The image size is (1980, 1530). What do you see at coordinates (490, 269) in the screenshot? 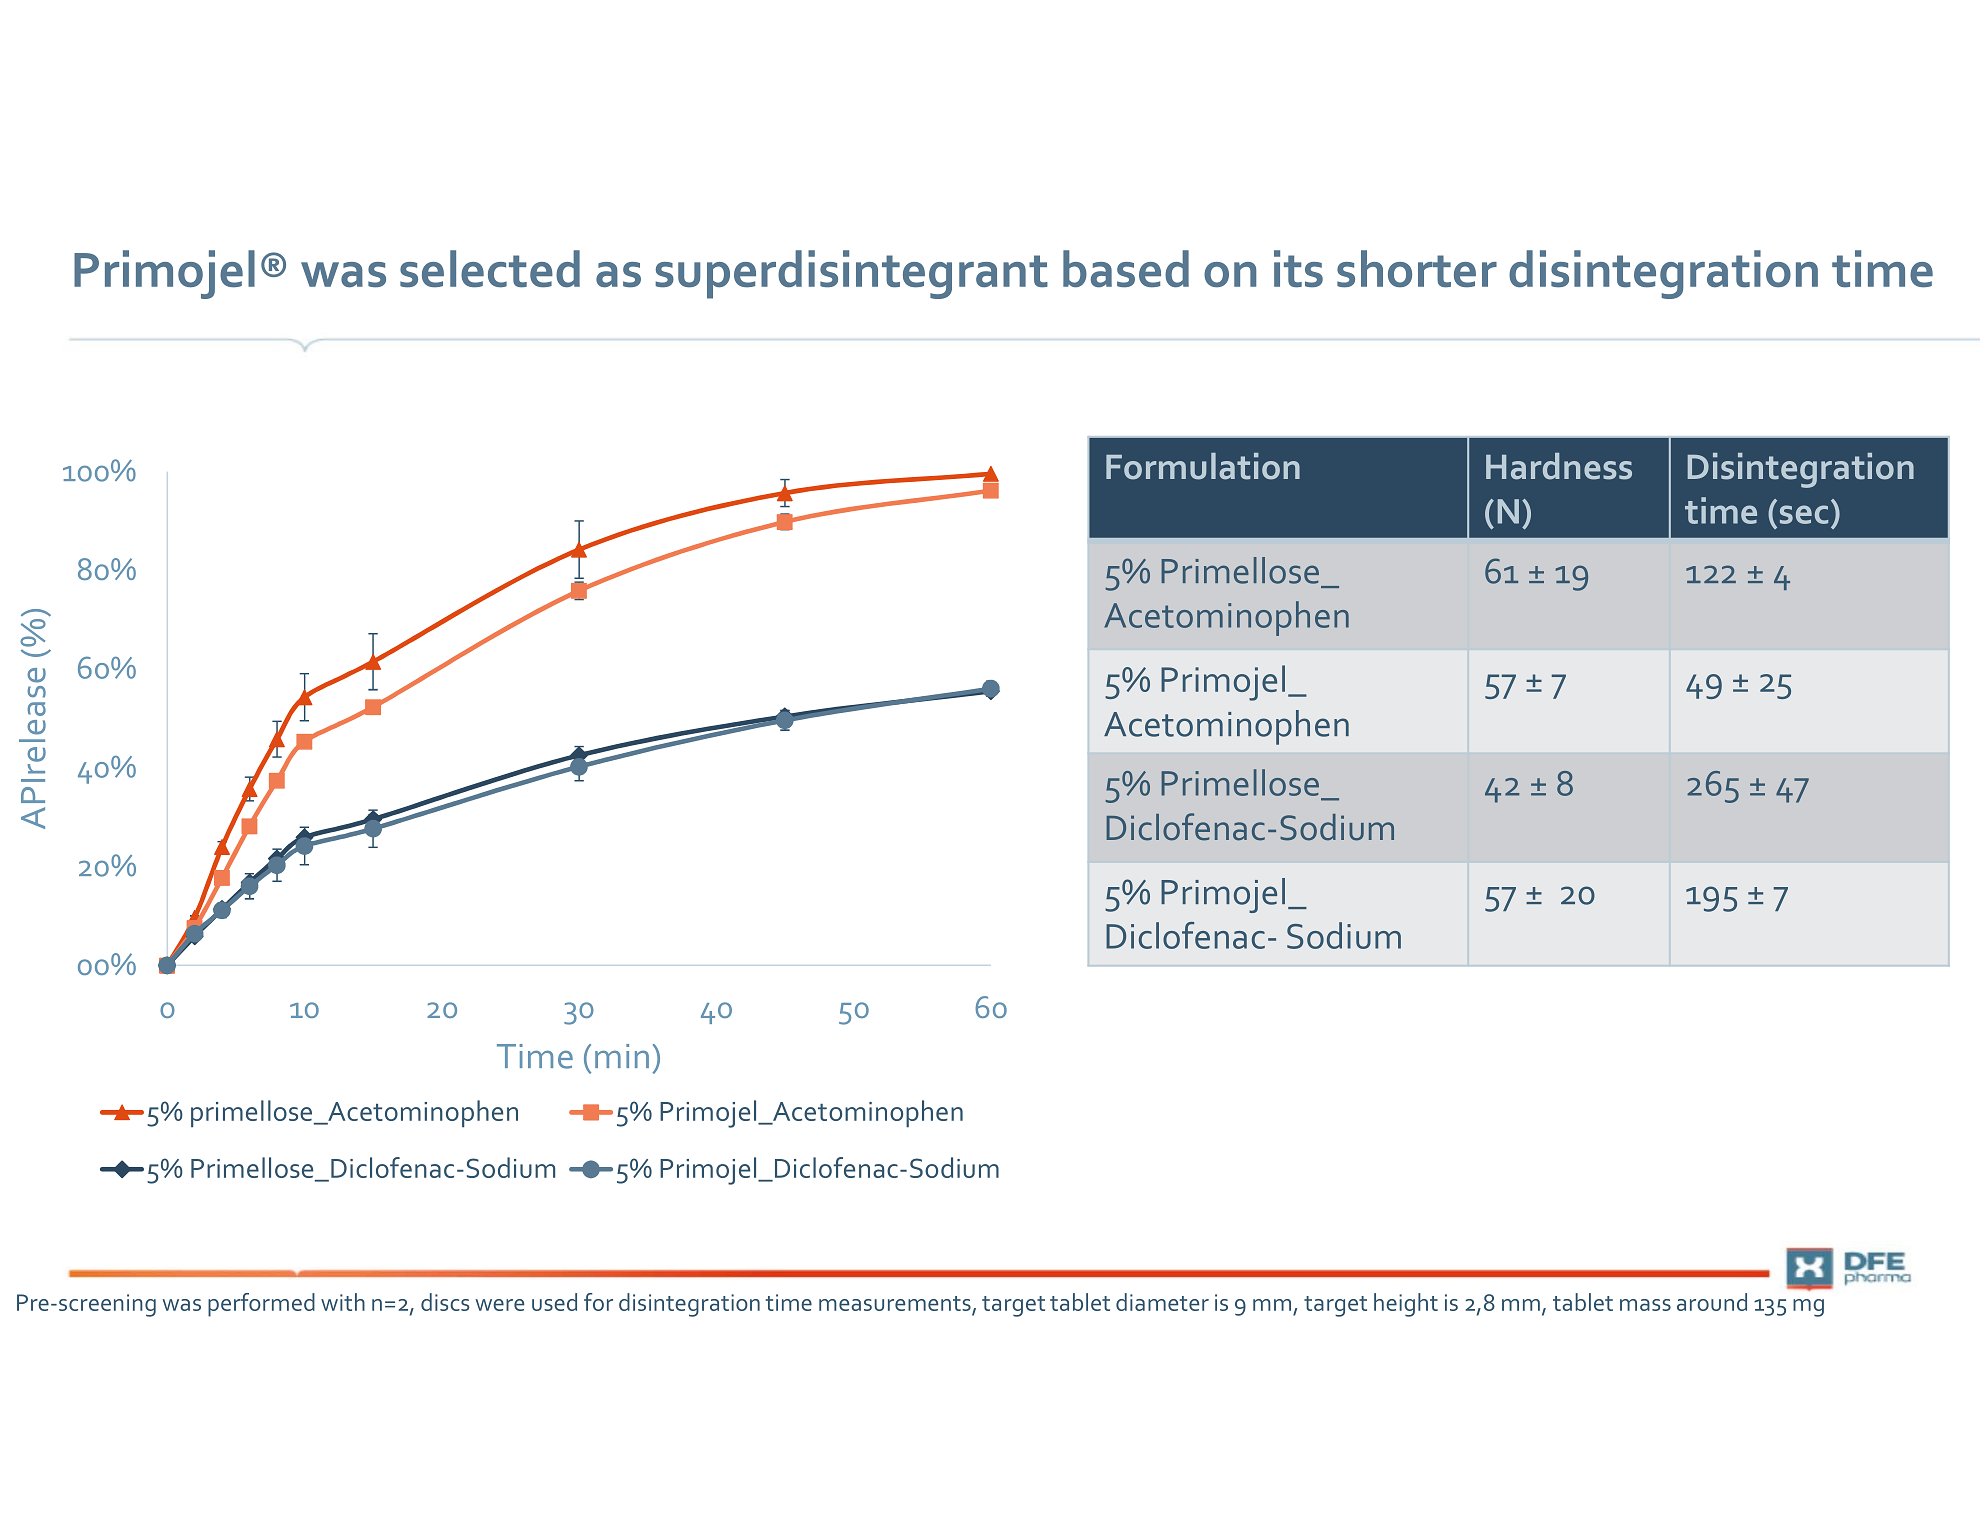
I see `selected` at bounding box center [490, 269].
